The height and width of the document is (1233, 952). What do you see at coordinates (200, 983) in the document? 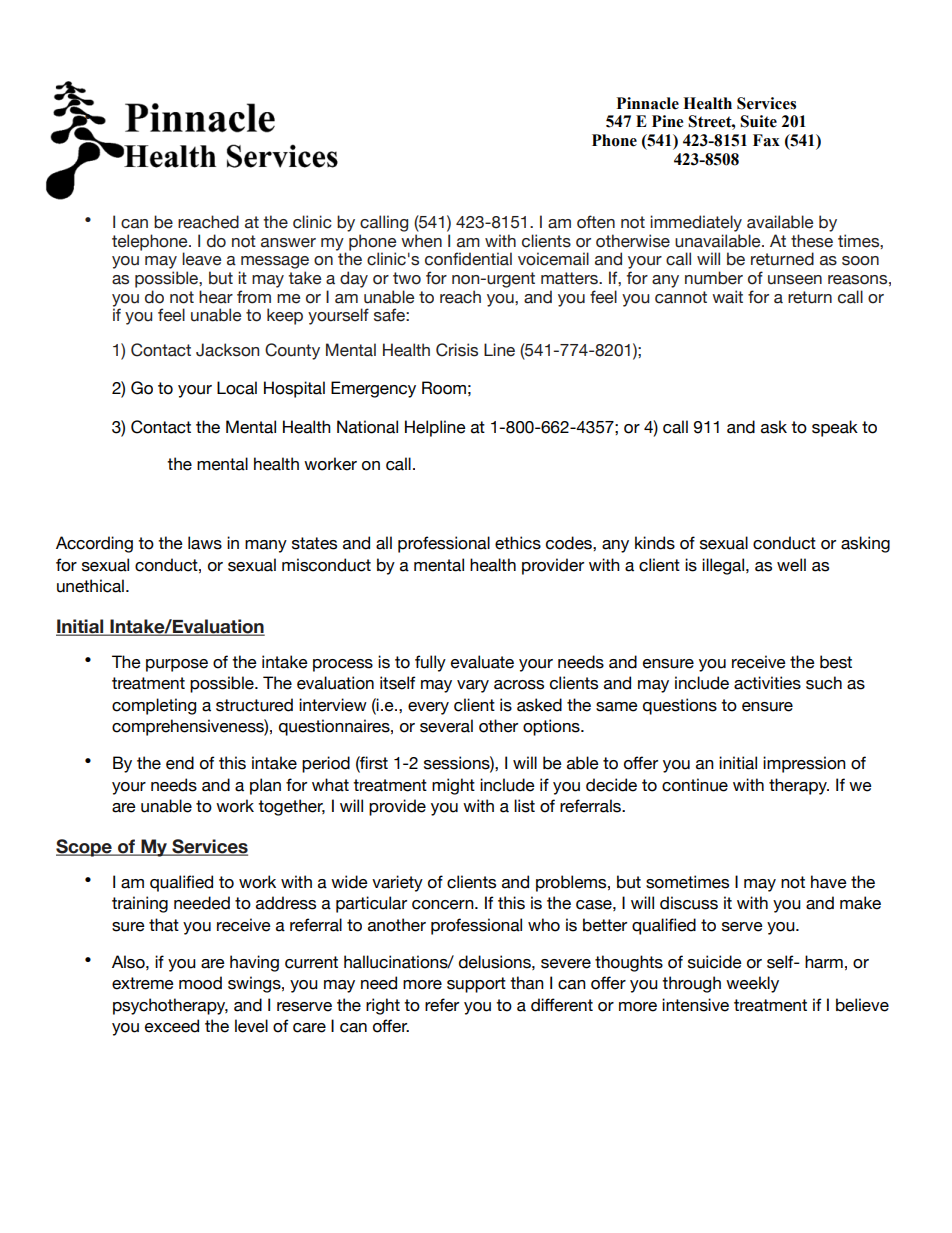
I see `mood` at bounding box center [200, 983].
